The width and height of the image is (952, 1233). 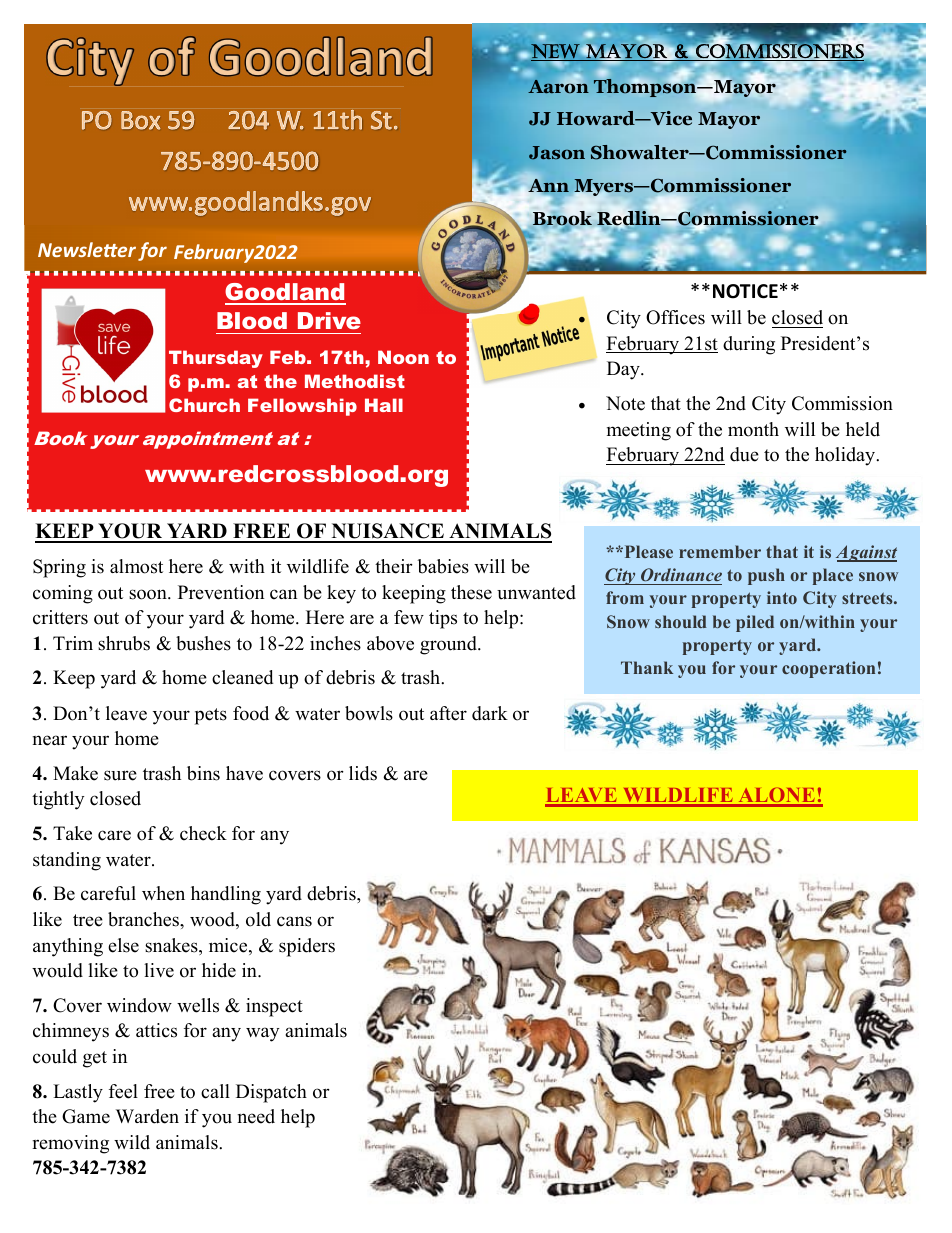 What do you see at coordinates (147, 1116) in the image?
I see `Warden` at bounding box center [147, 1116].
